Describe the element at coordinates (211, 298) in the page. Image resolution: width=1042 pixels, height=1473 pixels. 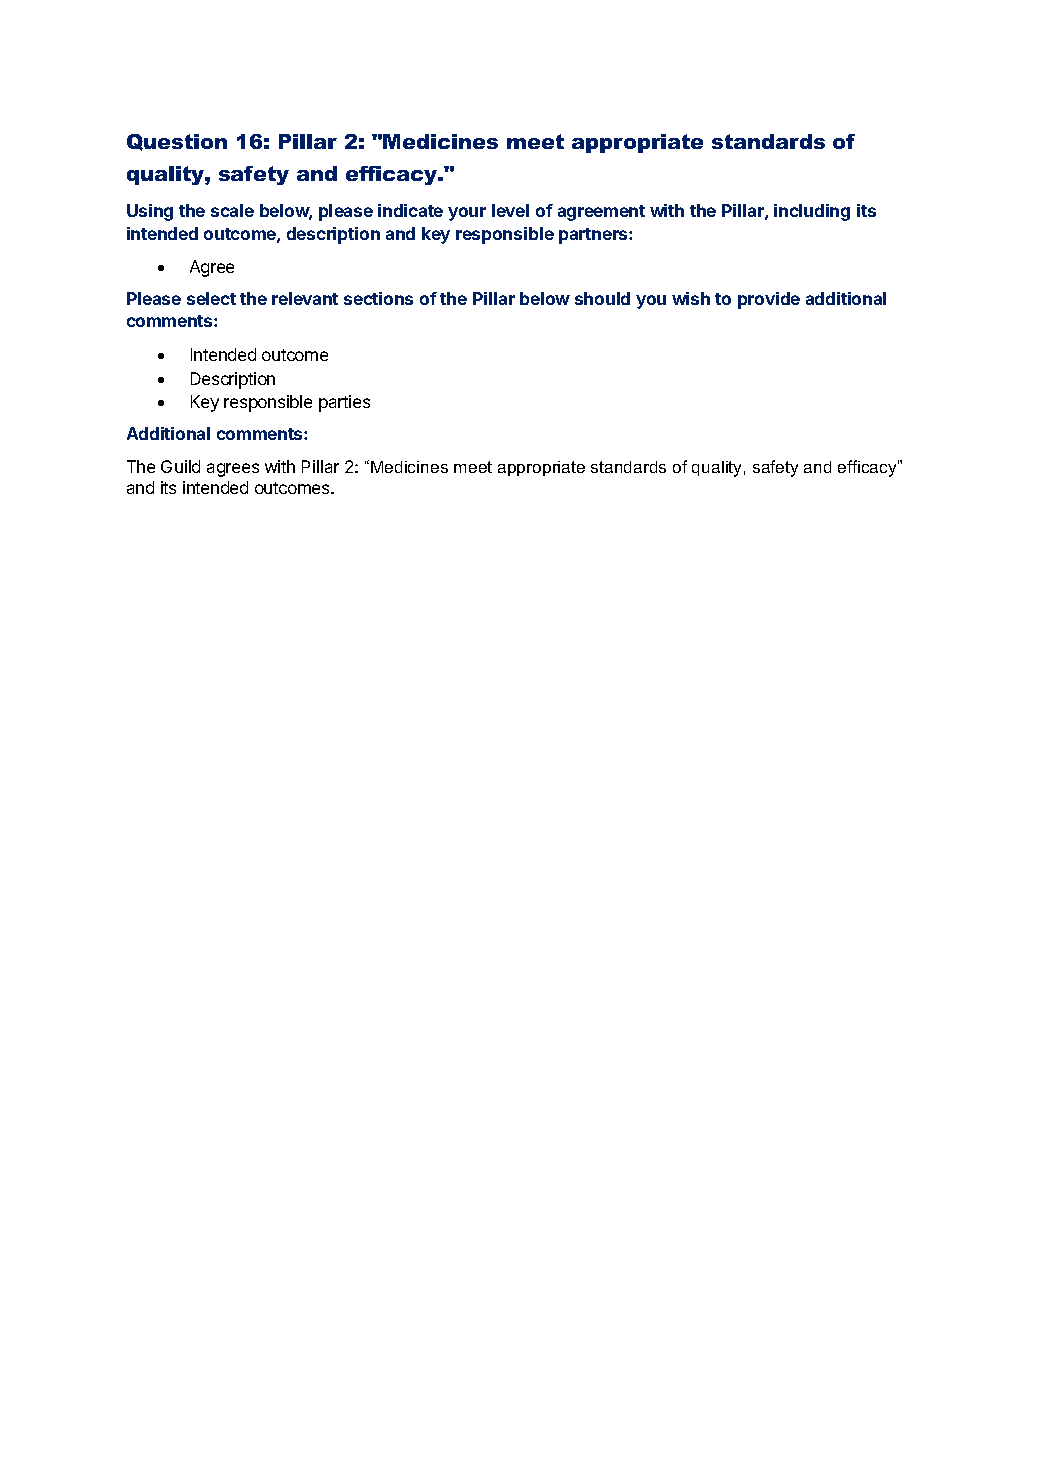
I see `select` at that location.
